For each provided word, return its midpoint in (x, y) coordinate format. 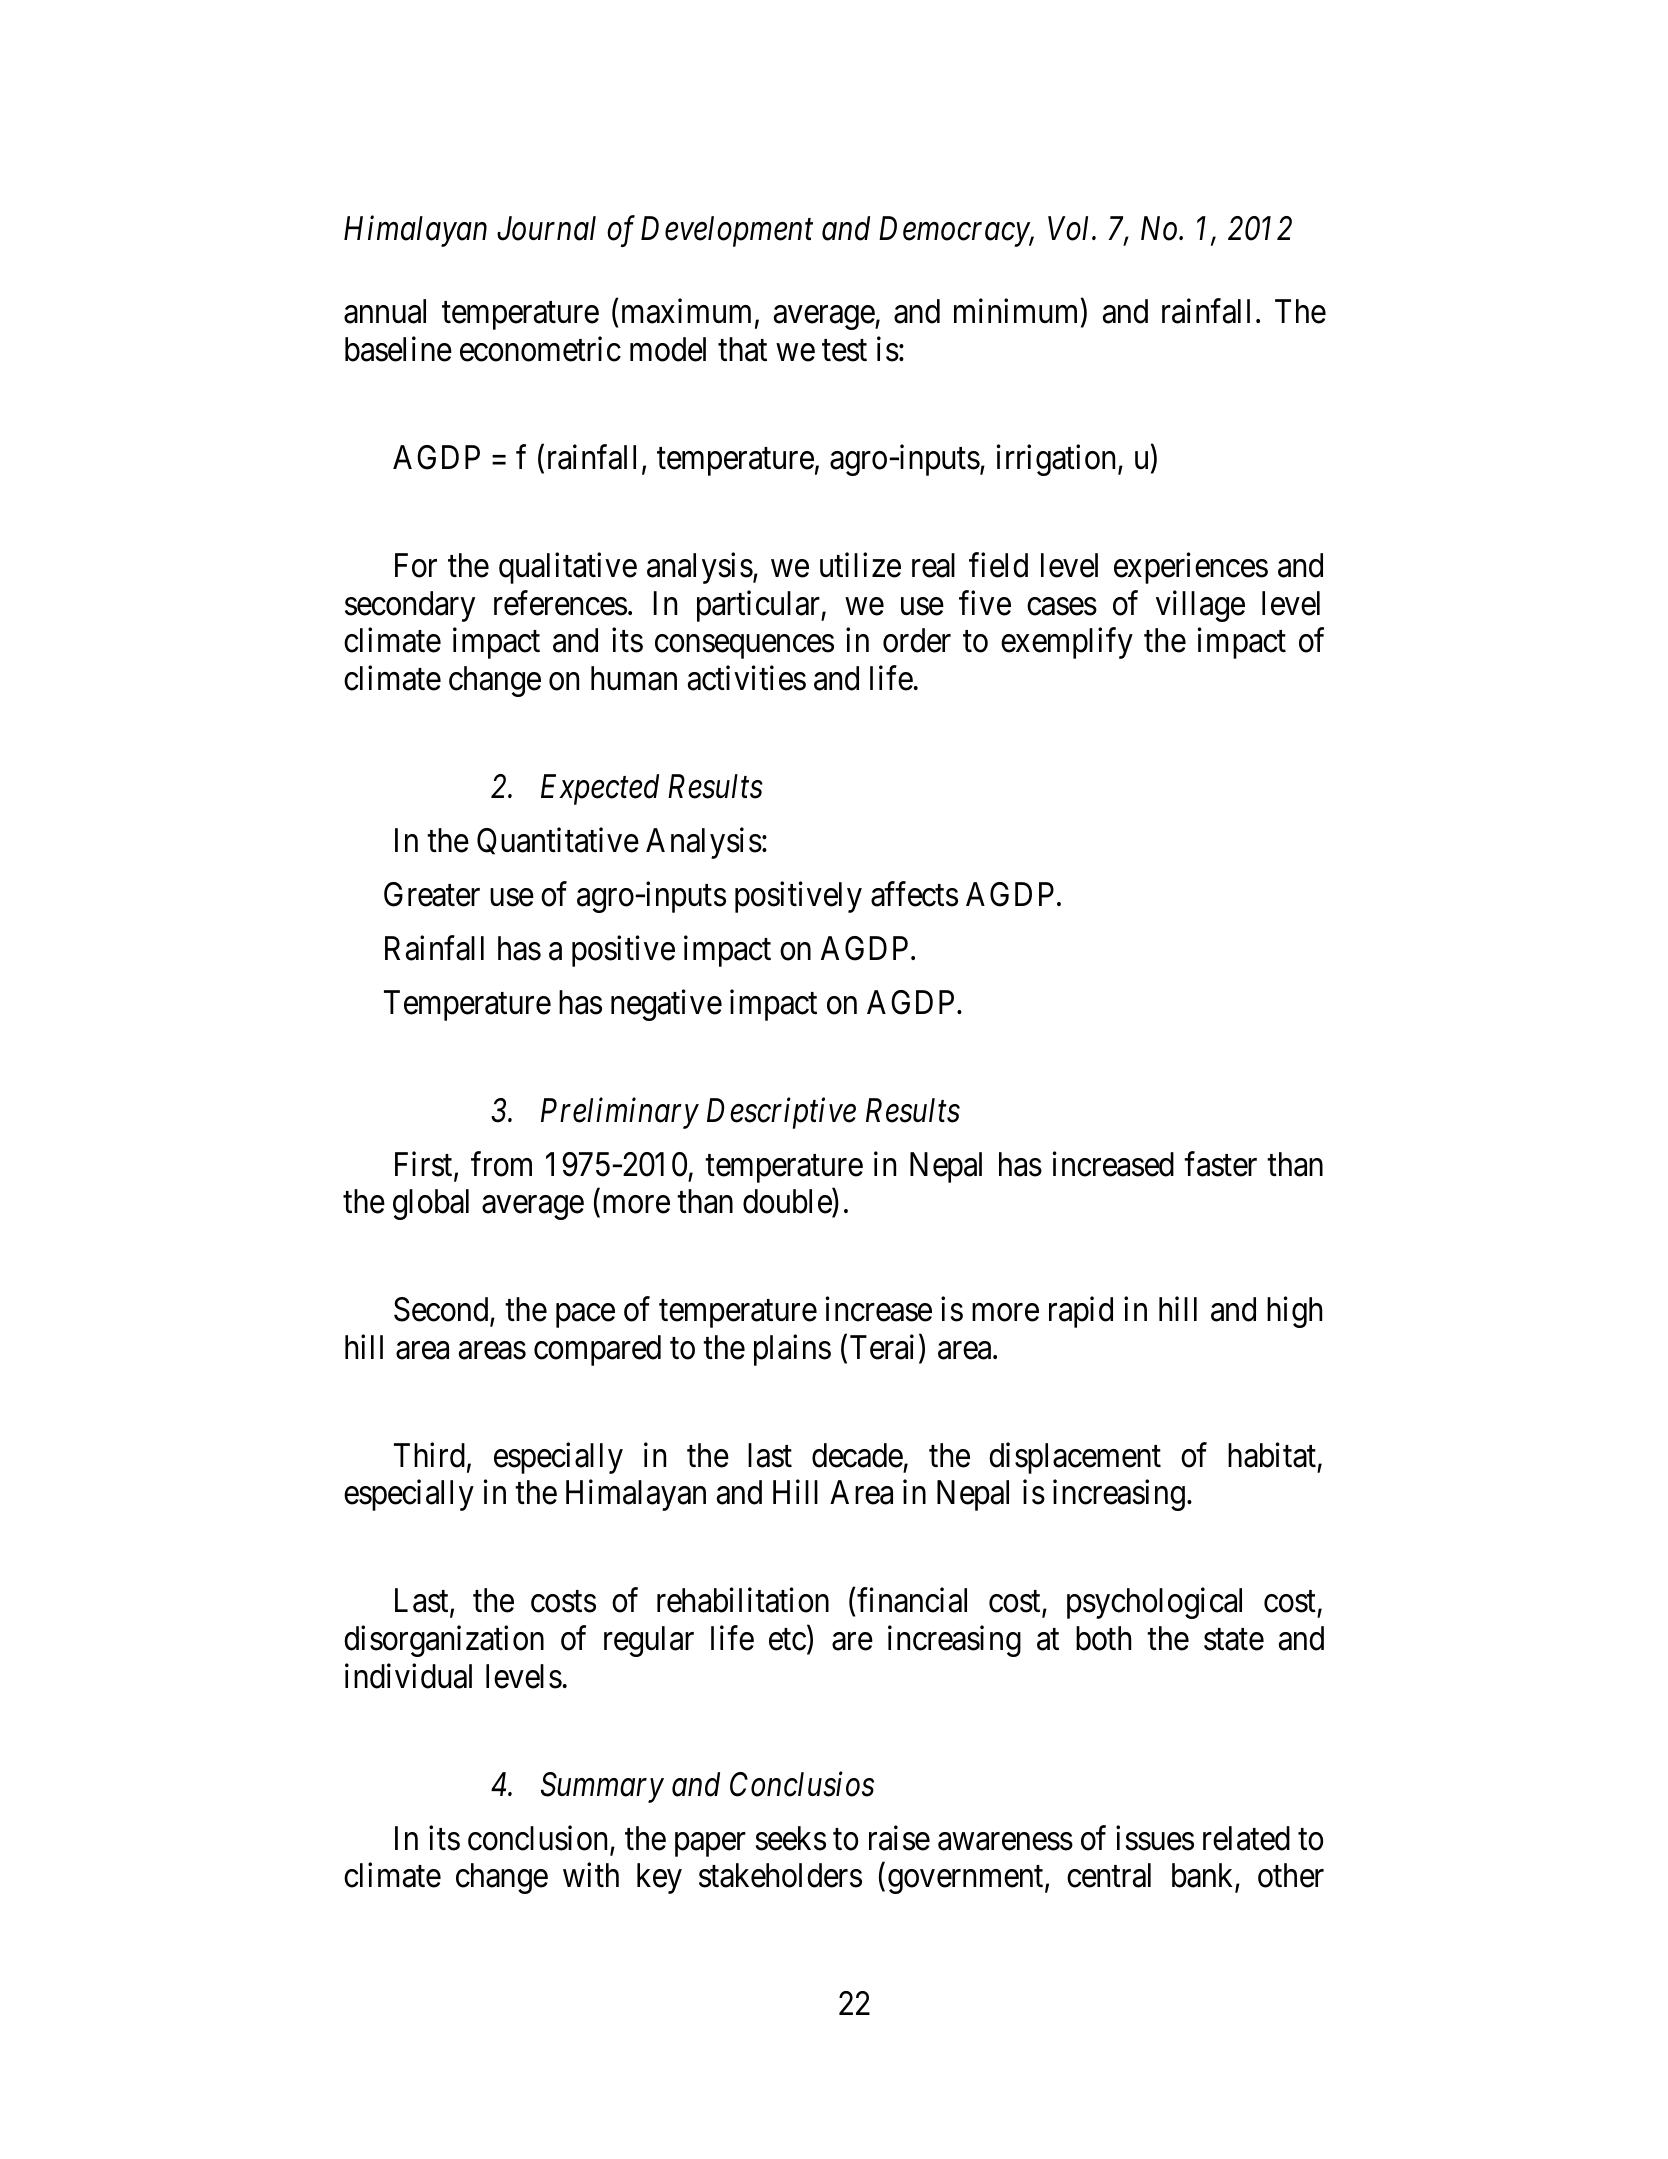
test (844, 351)
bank (1204, 1877)
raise (899, 1838)
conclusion (539, 1839)
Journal (546, 228)
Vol (1071, 228)
